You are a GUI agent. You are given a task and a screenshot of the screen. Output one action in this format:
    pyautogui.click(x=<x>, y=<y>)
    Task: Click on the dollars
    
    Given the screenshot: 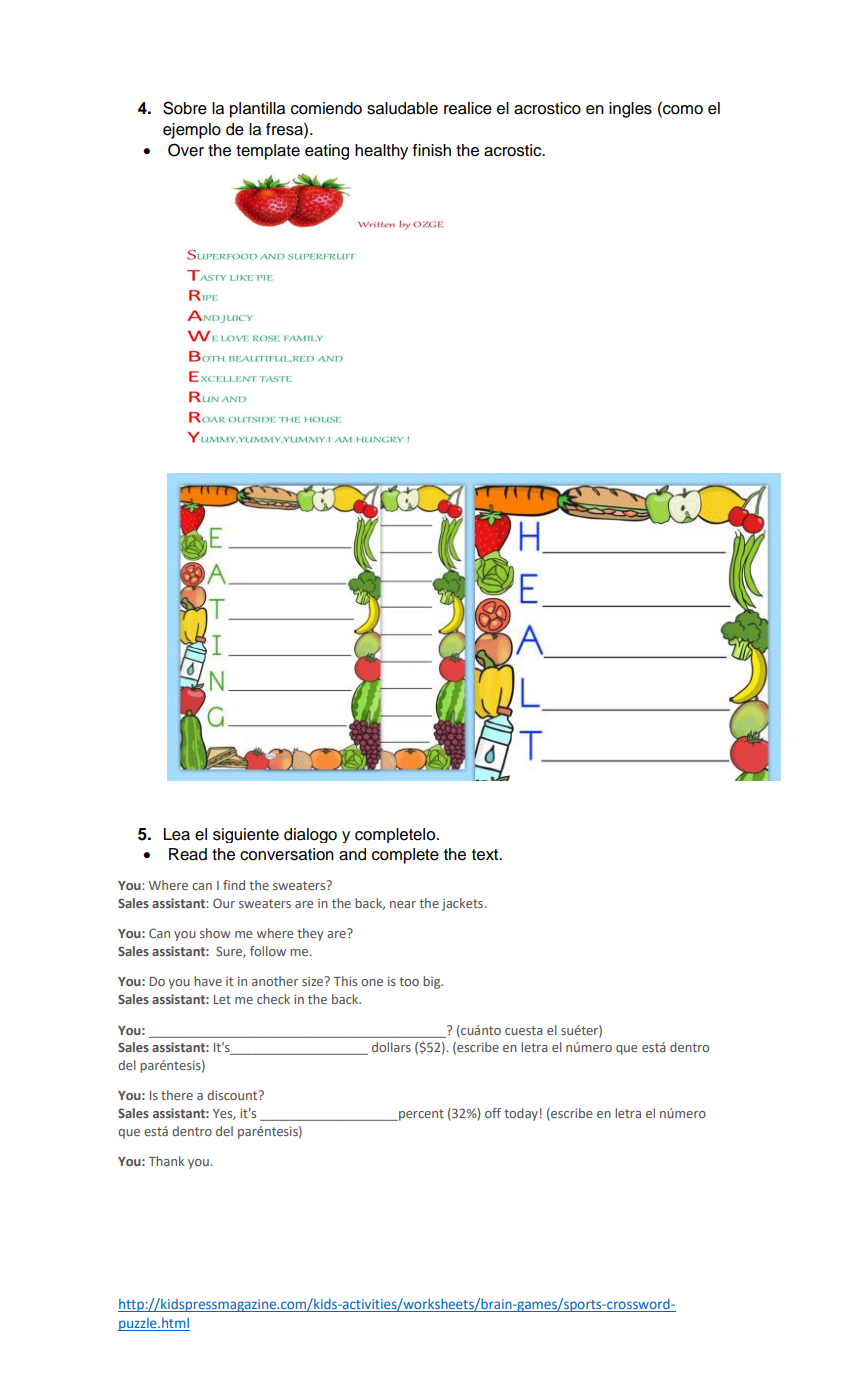 What is the action you would take?
    pyautogui.click(x=391, y=1047)
